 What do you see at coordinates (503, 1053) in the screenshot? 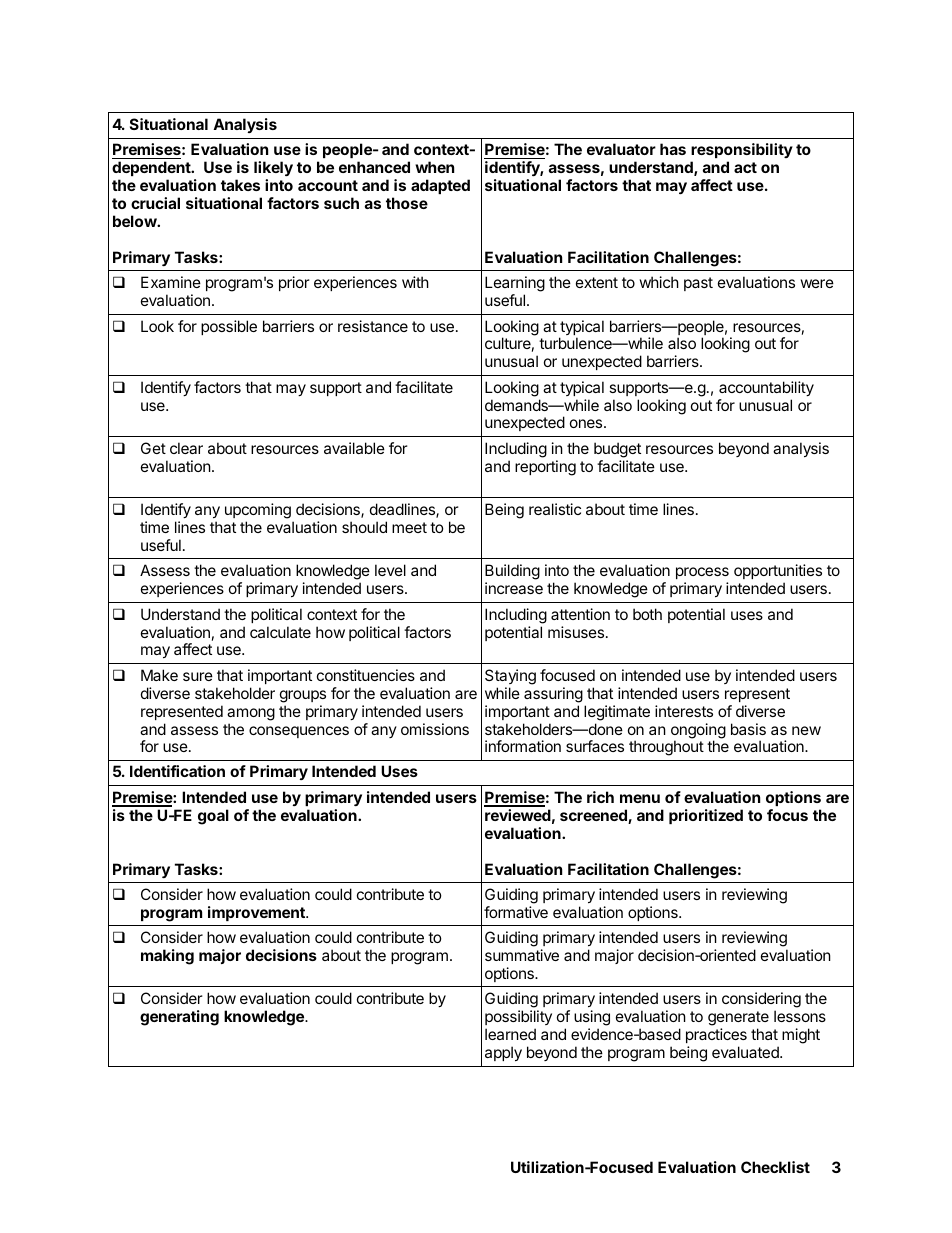
I see `apply` at bounding box center [503, 1053].
